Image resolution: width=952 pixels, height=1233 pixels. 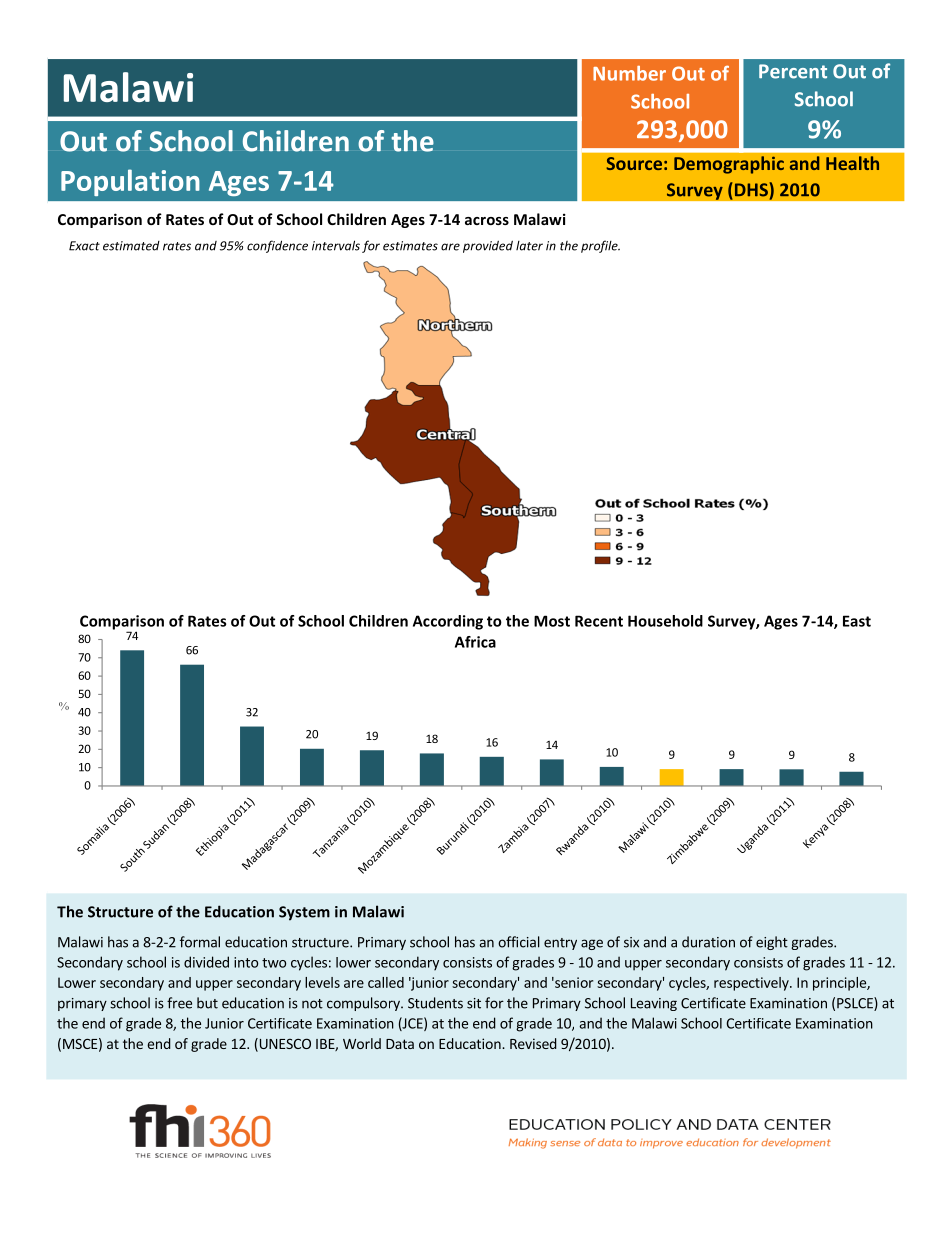 What do you see at coordinates (179, 1003) in the screenshot?
I see `free` at bounding box center [179, 1003].
